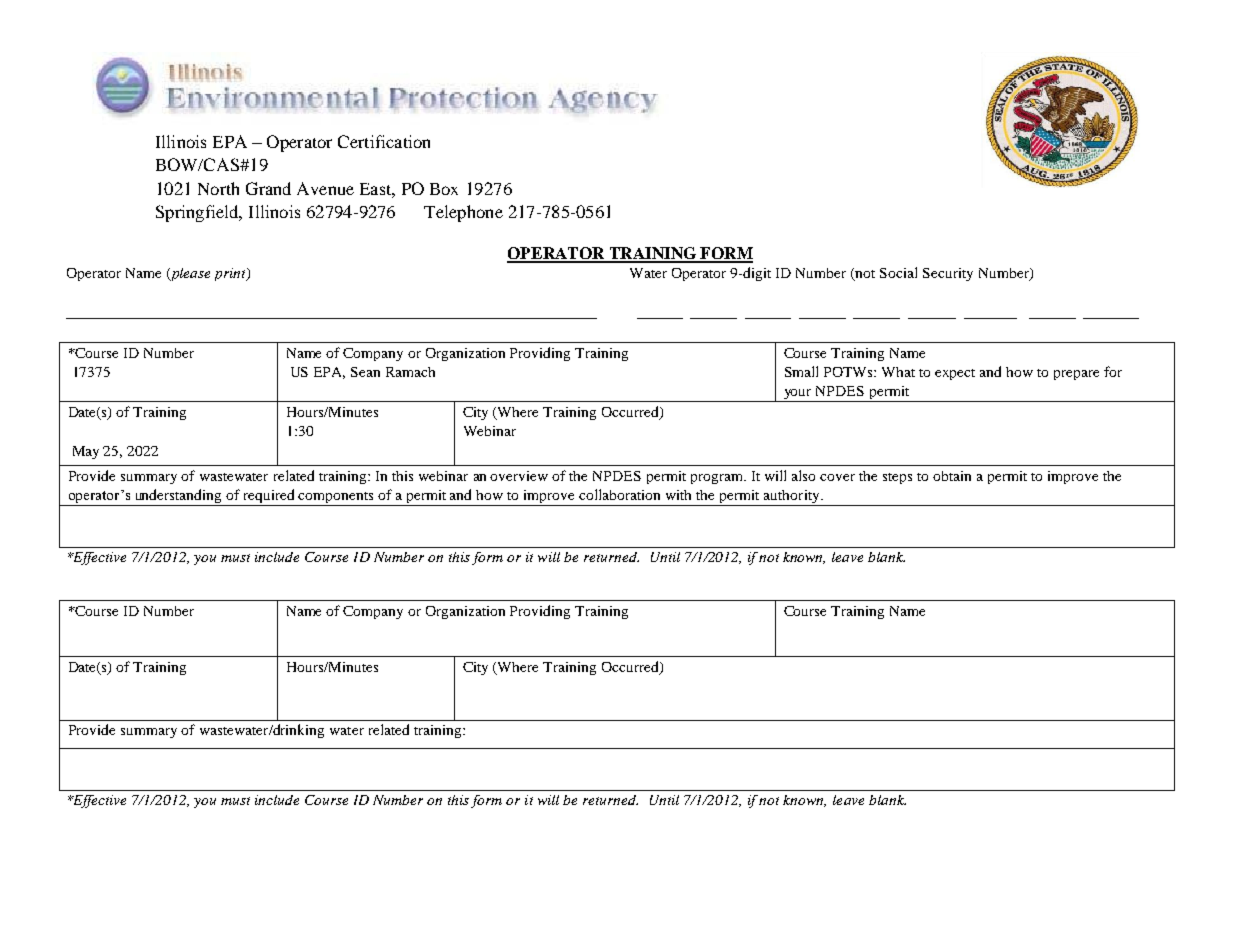 Image resolution: width=1233 pixels, height=952 pixels. What do you see at coordinates (198, 213) in the page?
I see `Springfield` at bounding box center [198, 213].
